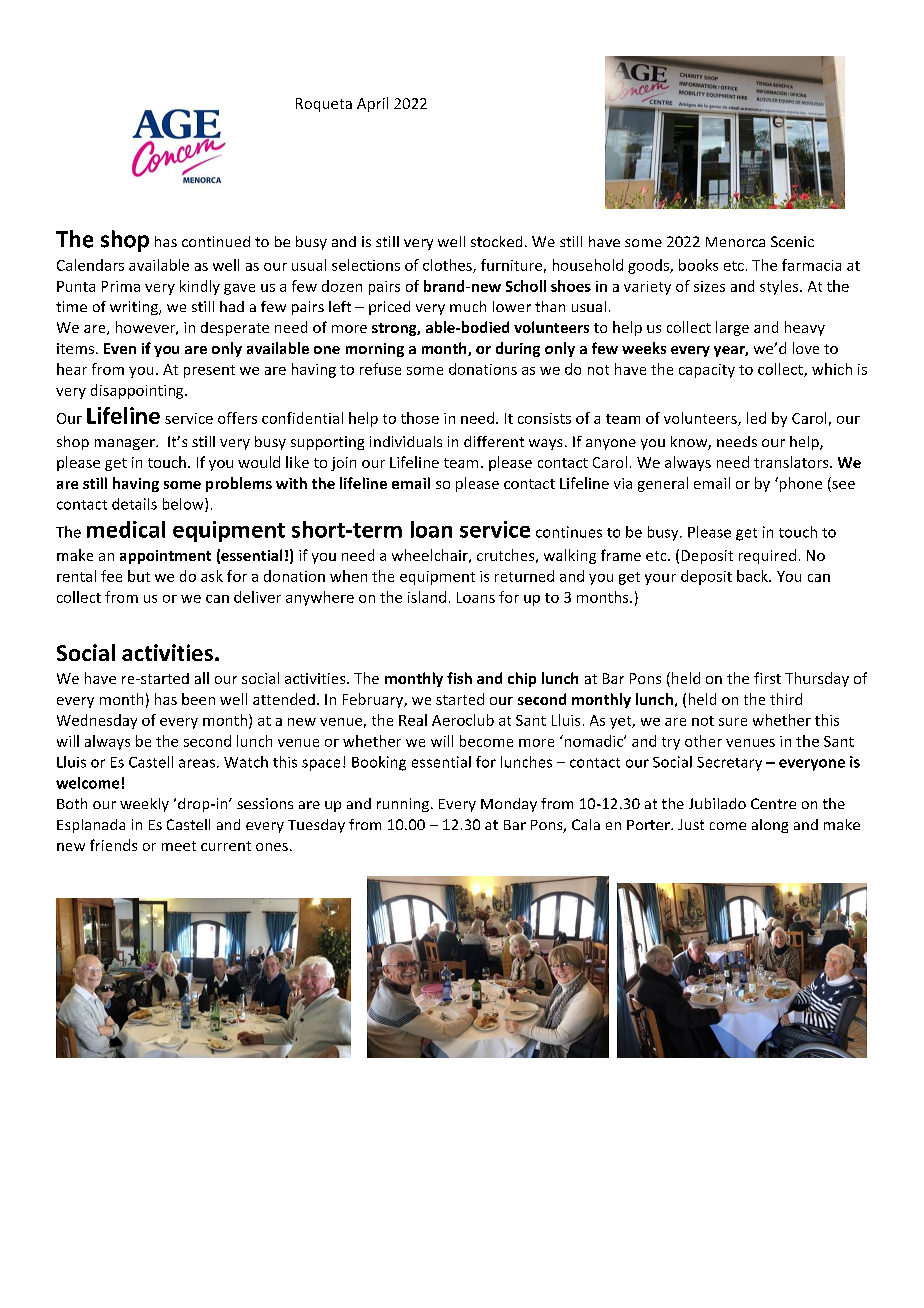 The height and width of the document is (1308, 924). What do you see at coordinates (144, 805) in the document?
I see `weekly` at bounding box center [144, 805].
